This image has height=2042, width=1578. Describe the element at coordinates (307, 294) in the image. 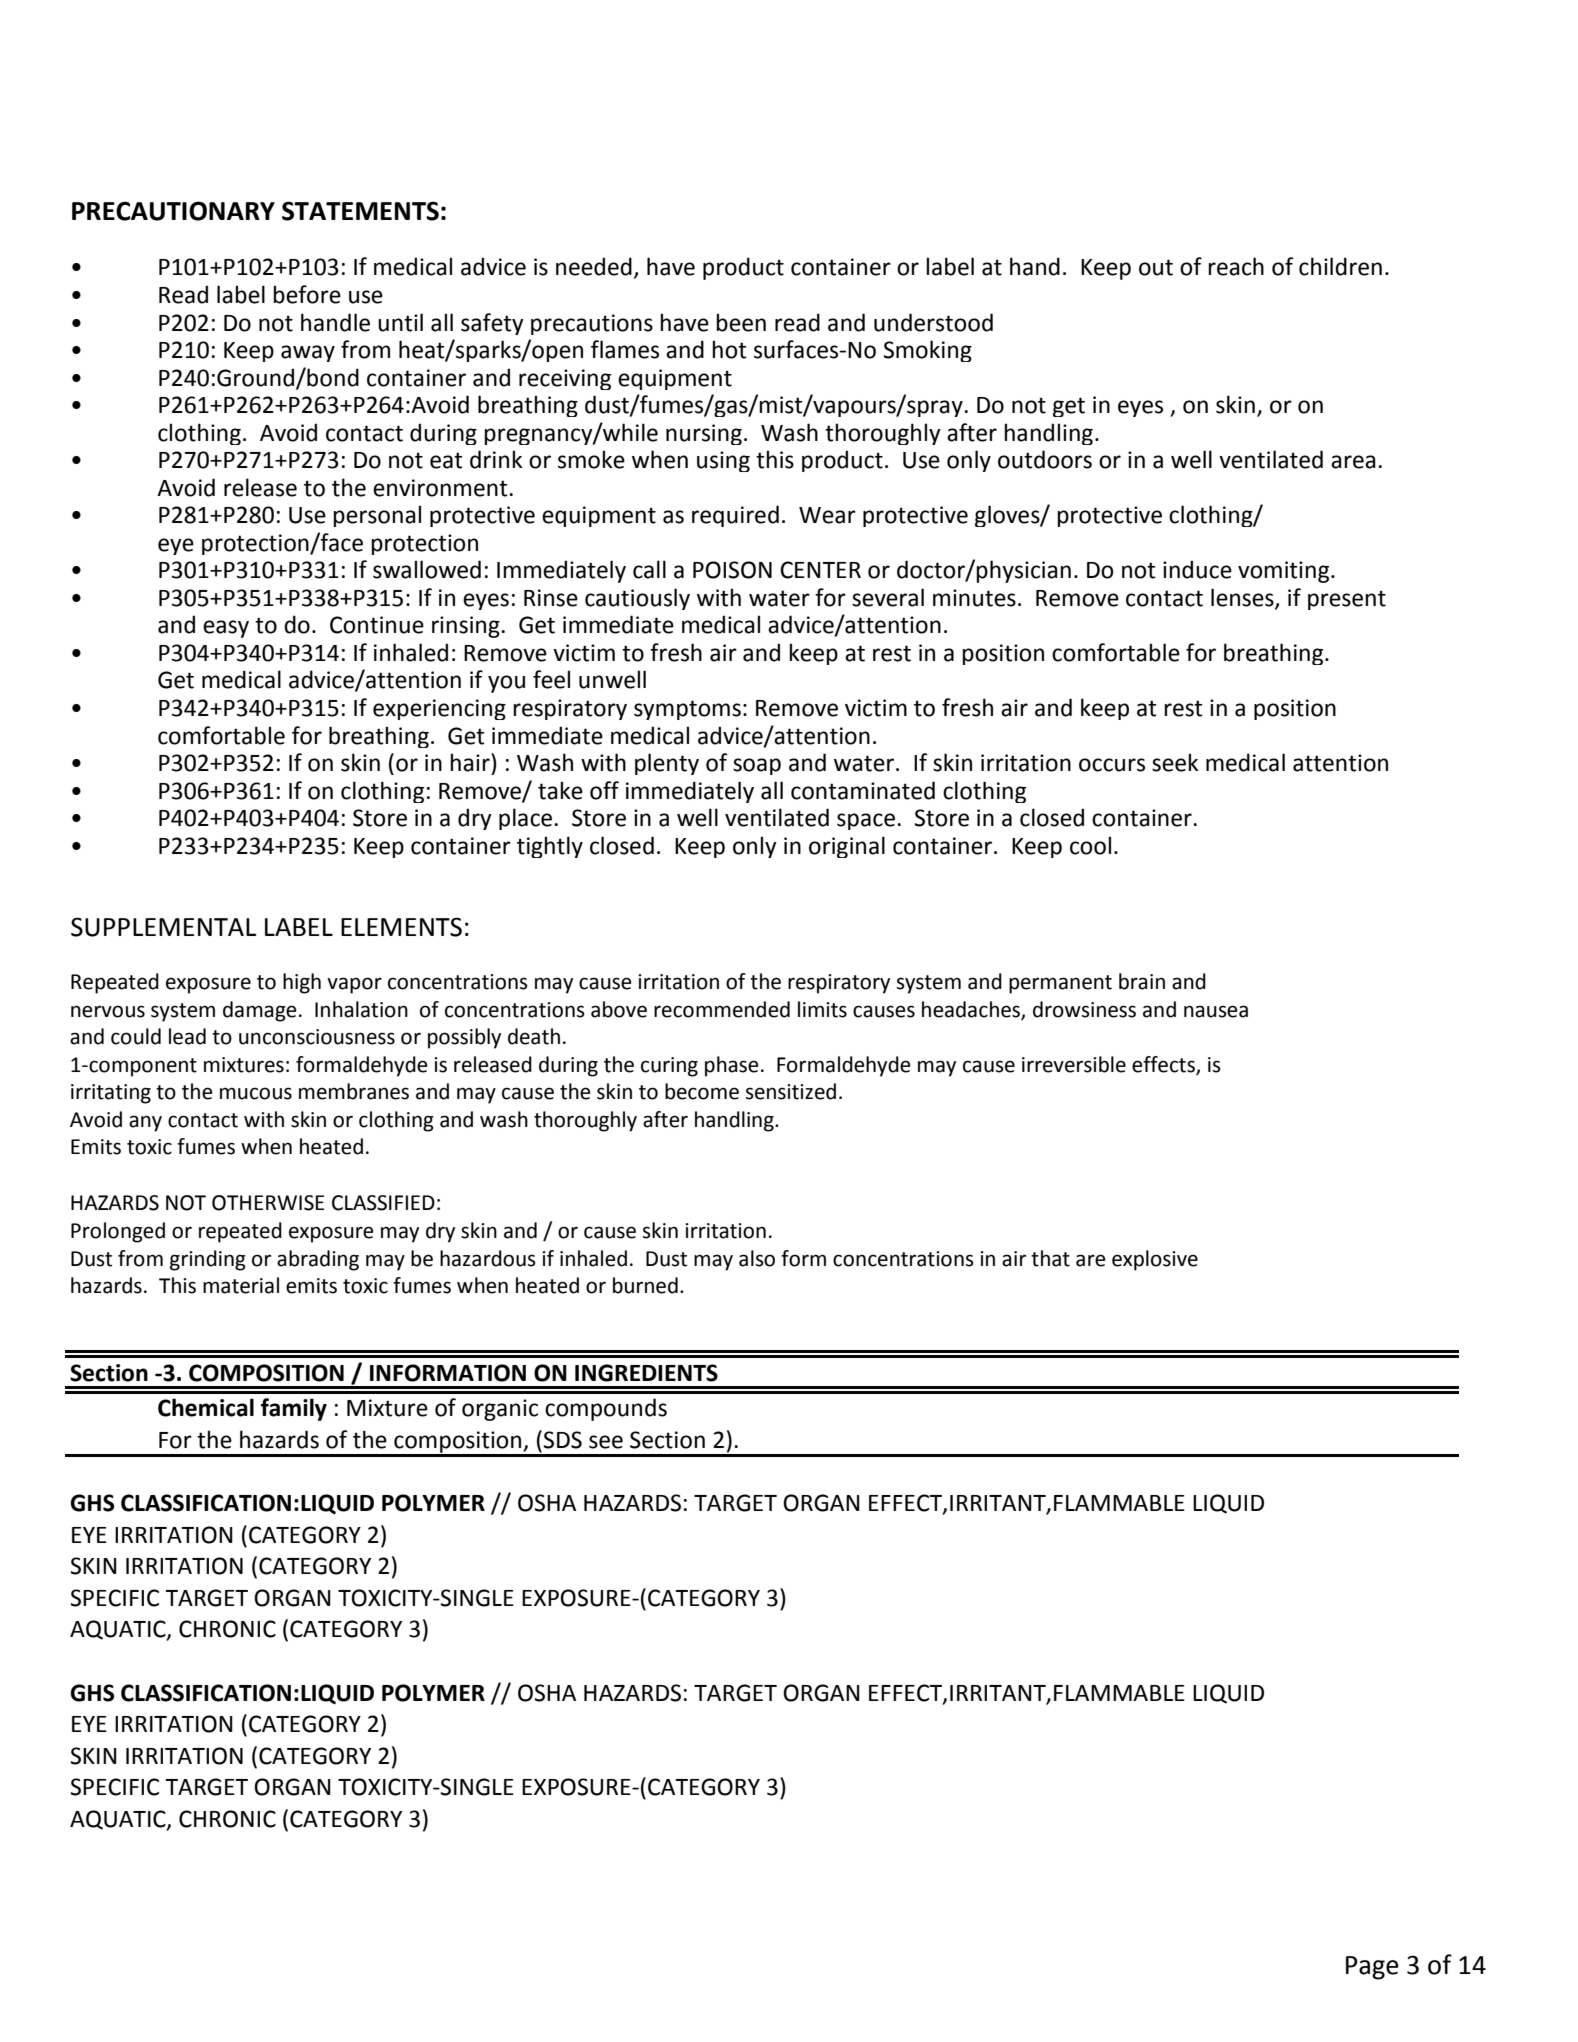

I see `before` at that location.
